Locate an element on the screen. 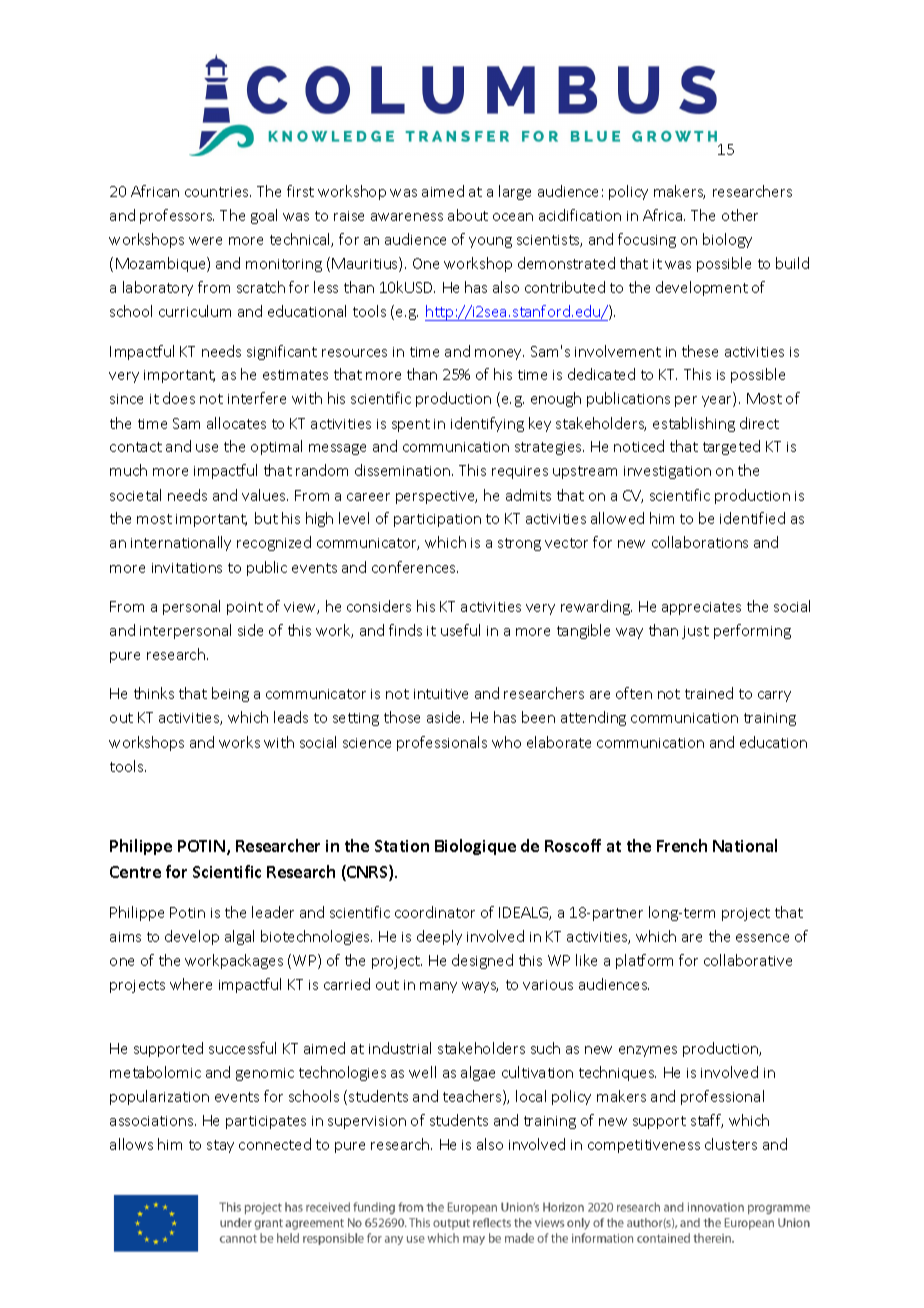 This screenshot has width=924, height=1308. professors is located at coordinates (177, 216).
